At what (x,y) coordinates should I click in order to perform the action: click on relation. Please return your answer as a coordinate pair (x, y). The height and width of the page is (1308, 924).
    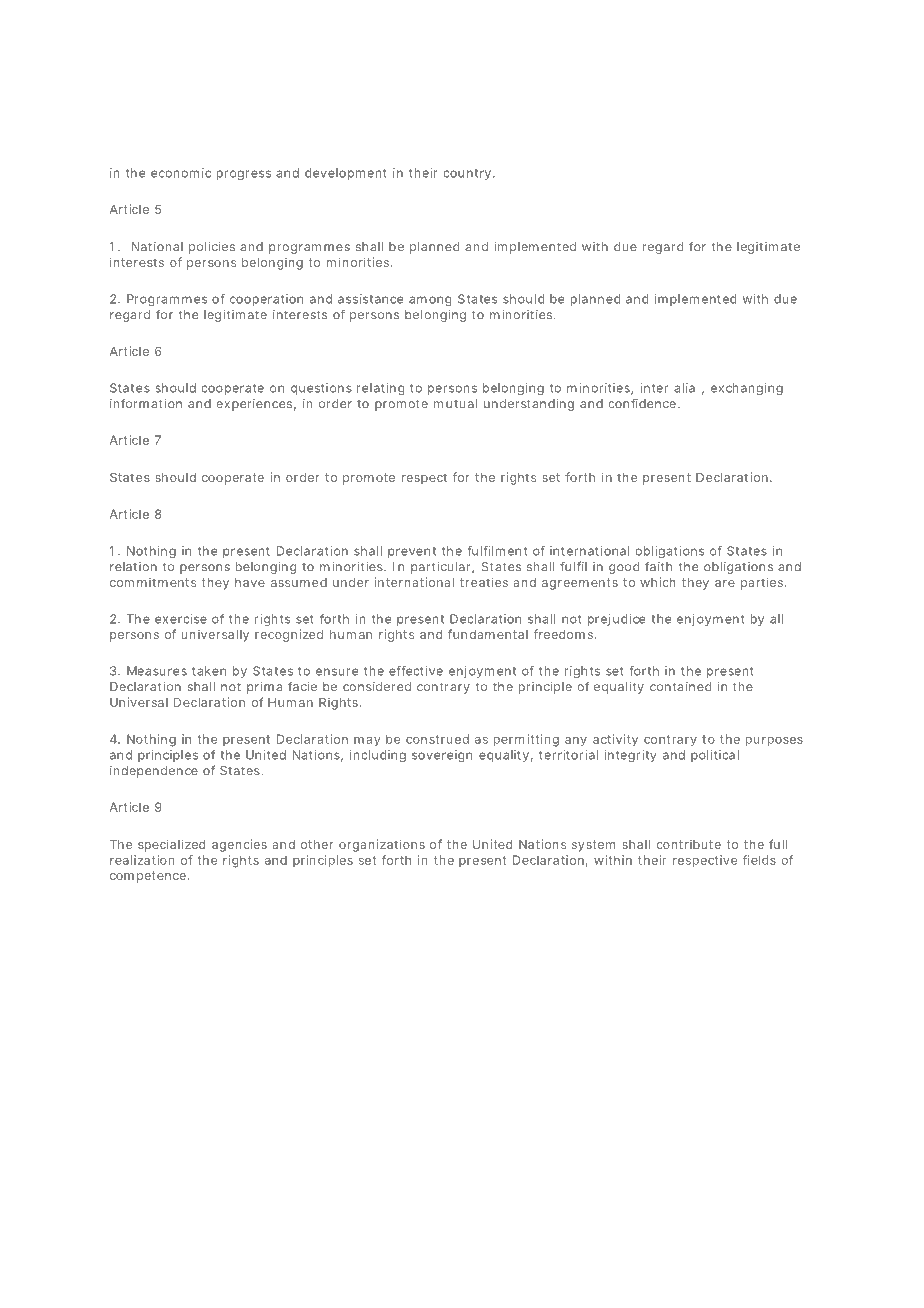
    Looking at the image, I should click on (133, 567).
